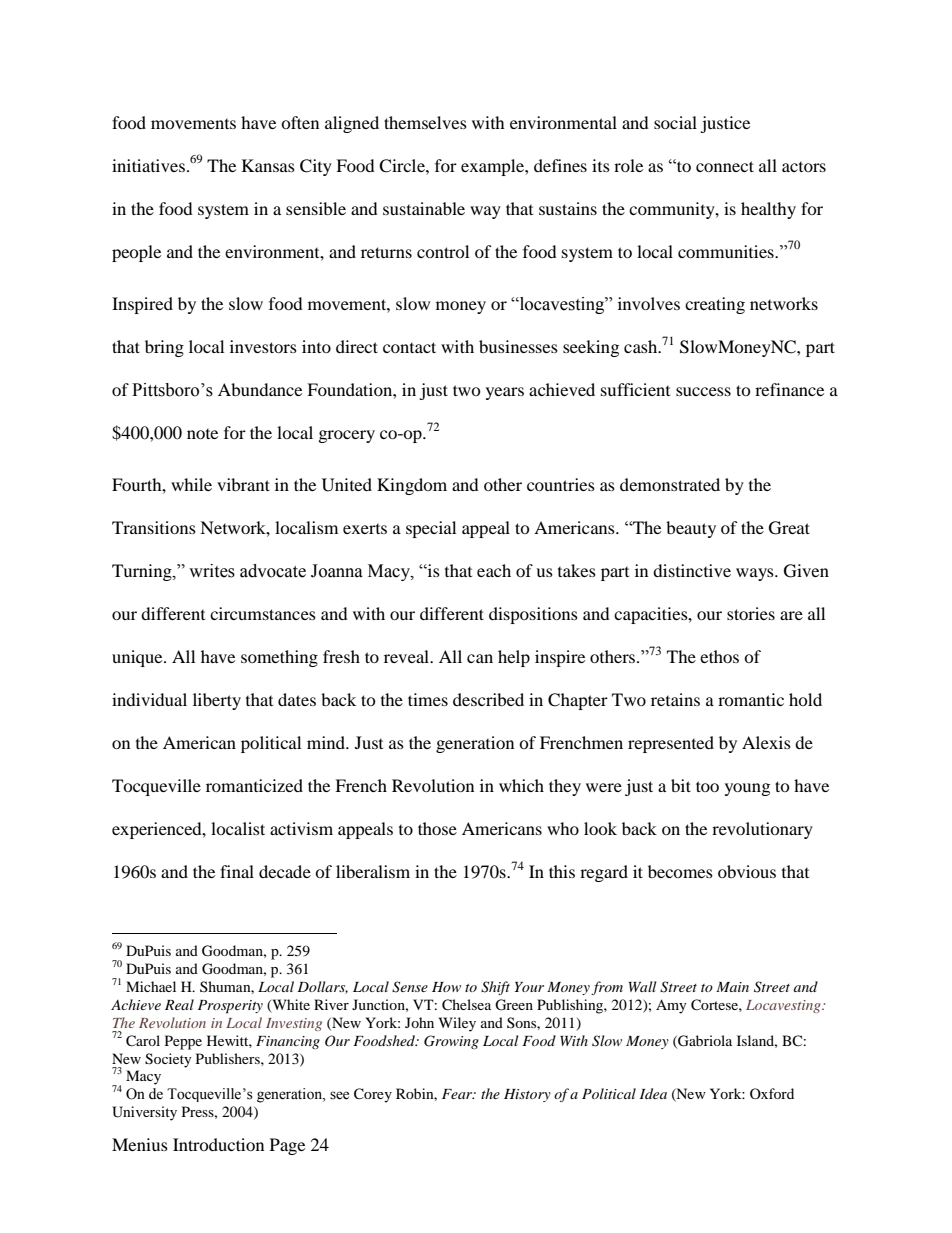  Describe the element at coordinates (268, 165) in the document. I see `Kansas` at that location.
